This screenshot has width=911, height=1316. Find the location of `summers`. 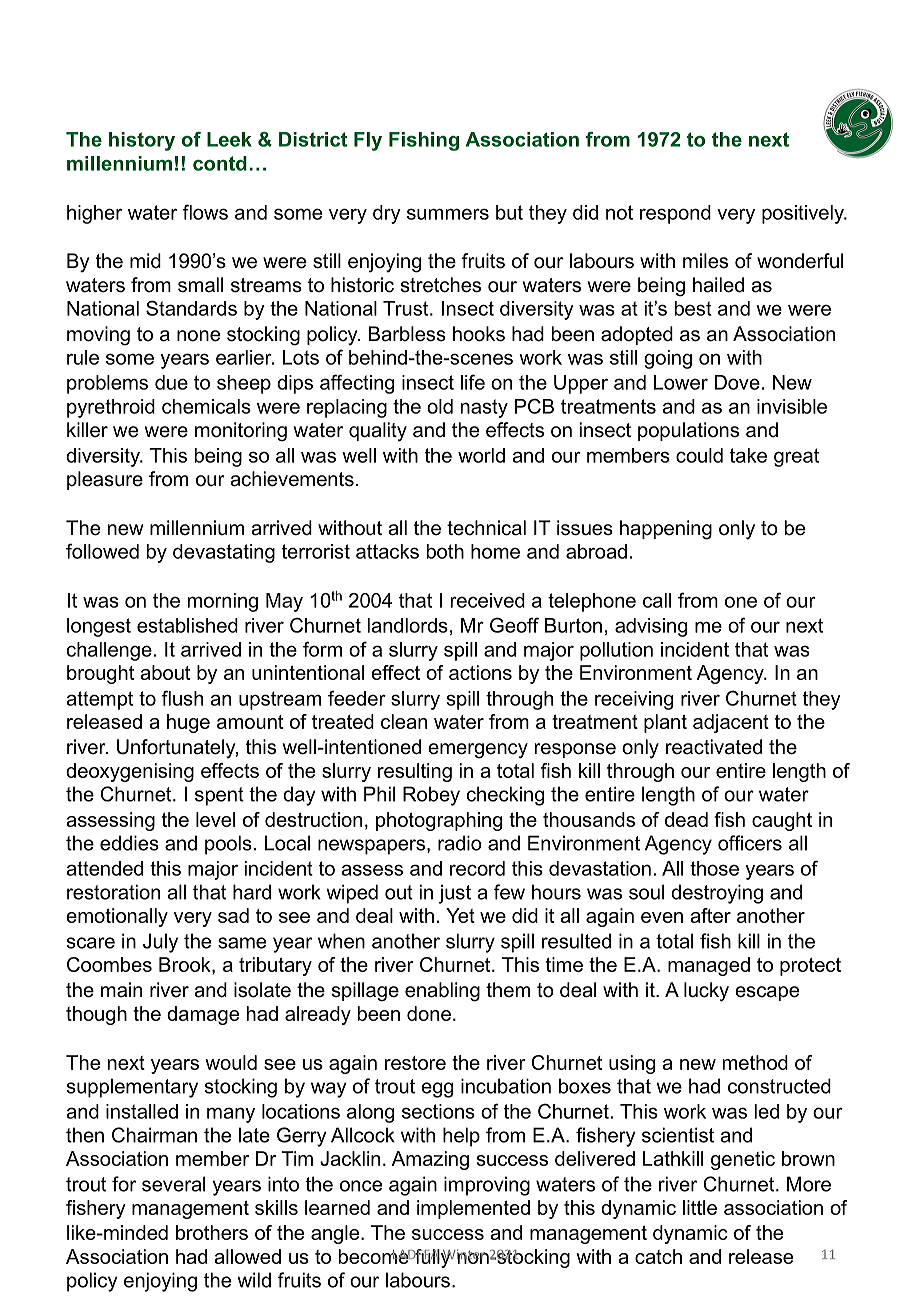

summers is located at coordinates (448, 214).
